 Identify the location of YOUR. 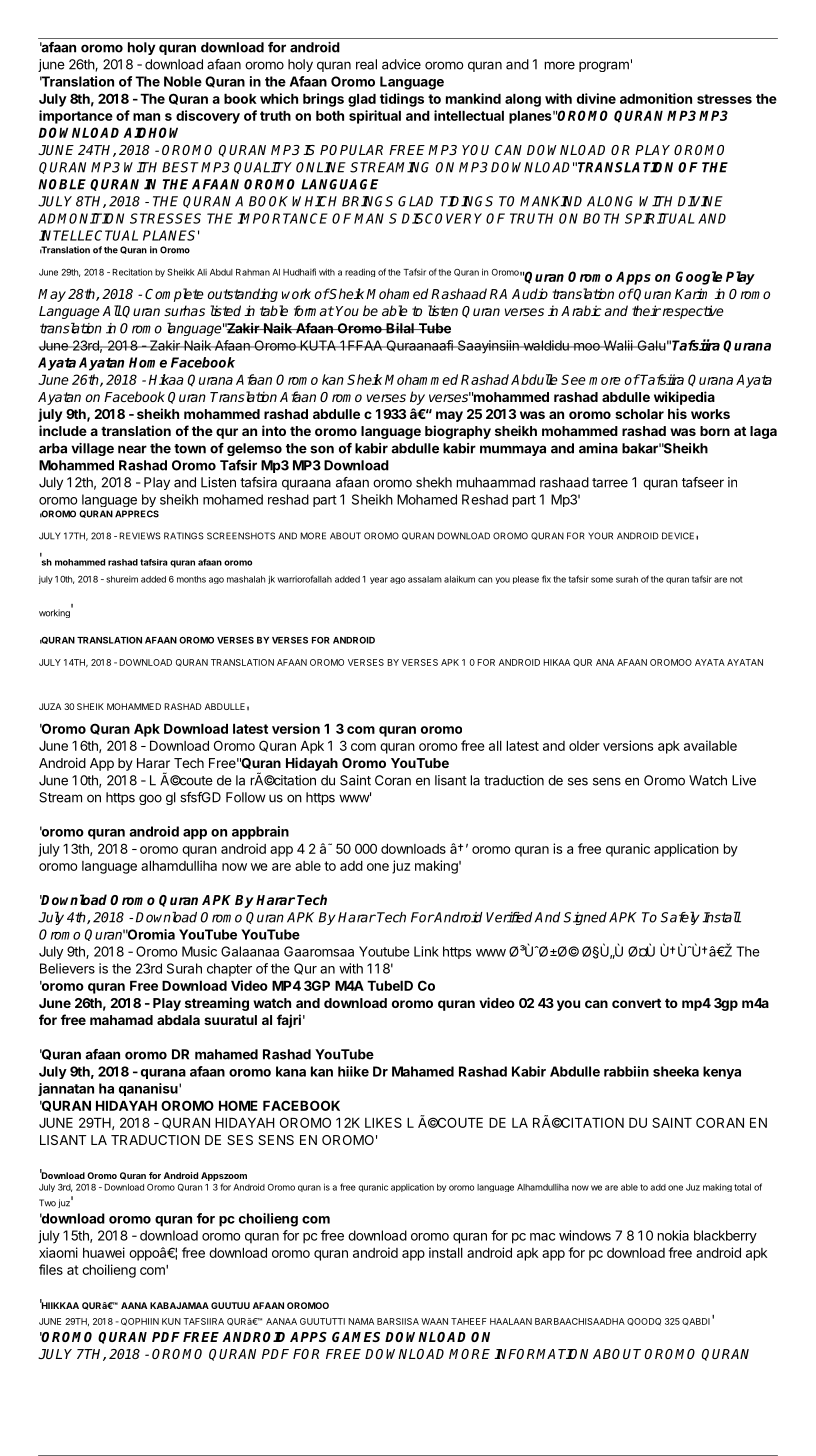
(600, 536).
